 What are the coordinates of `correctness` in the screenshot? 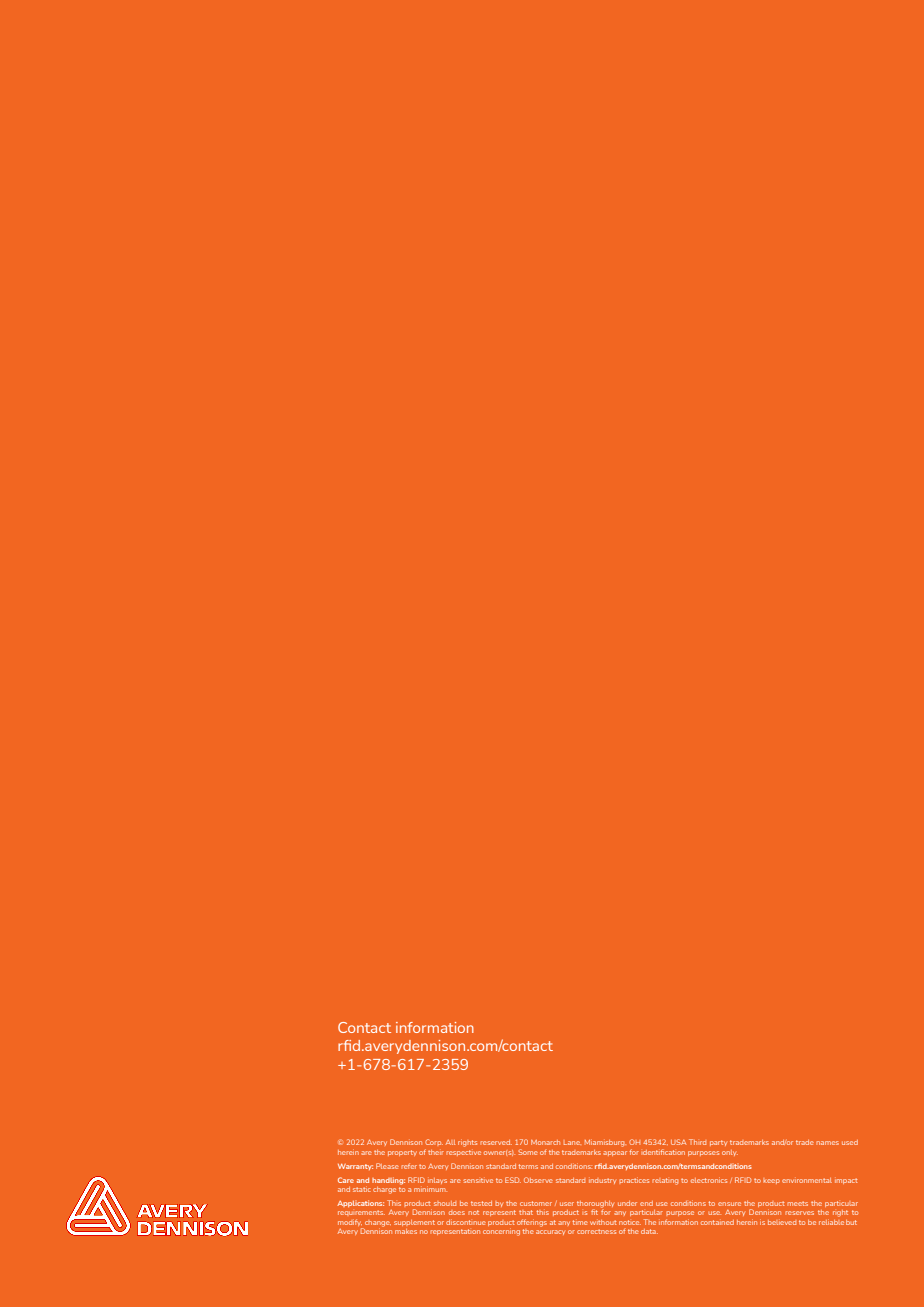 It's located at (596, 1231).
